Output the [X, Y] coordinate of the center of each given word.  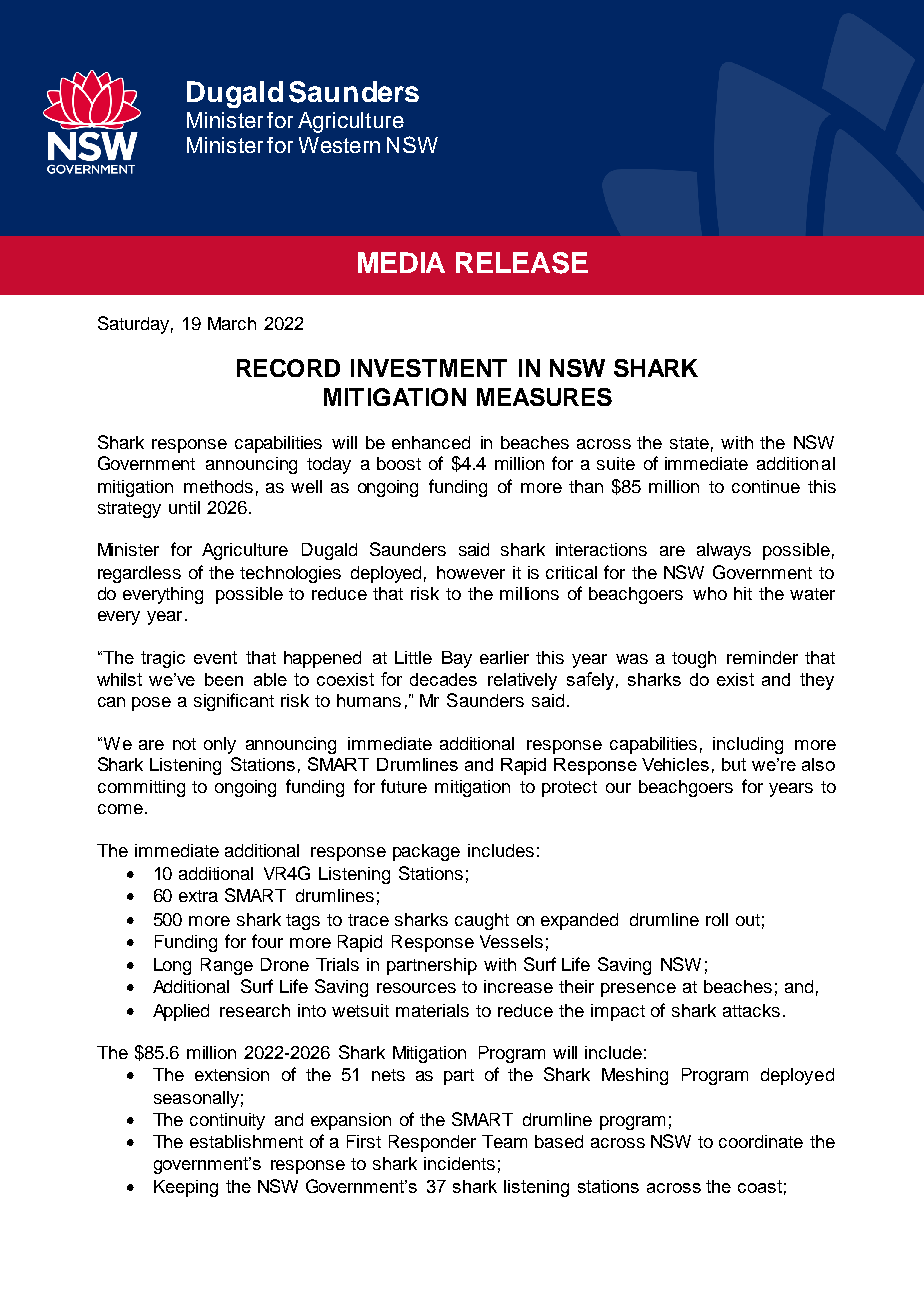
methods [218, 486]
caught [482, 921]
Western [339, 145]
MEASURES [544, 397]
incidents [459, 1163]
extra [198, 896]
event [215, 657]
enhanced [431, 442]
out [748, 920]
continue [766, 486]
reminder [762, 657]
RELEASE [522, 263]
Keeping [186, 1188]
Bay [457, 659]
